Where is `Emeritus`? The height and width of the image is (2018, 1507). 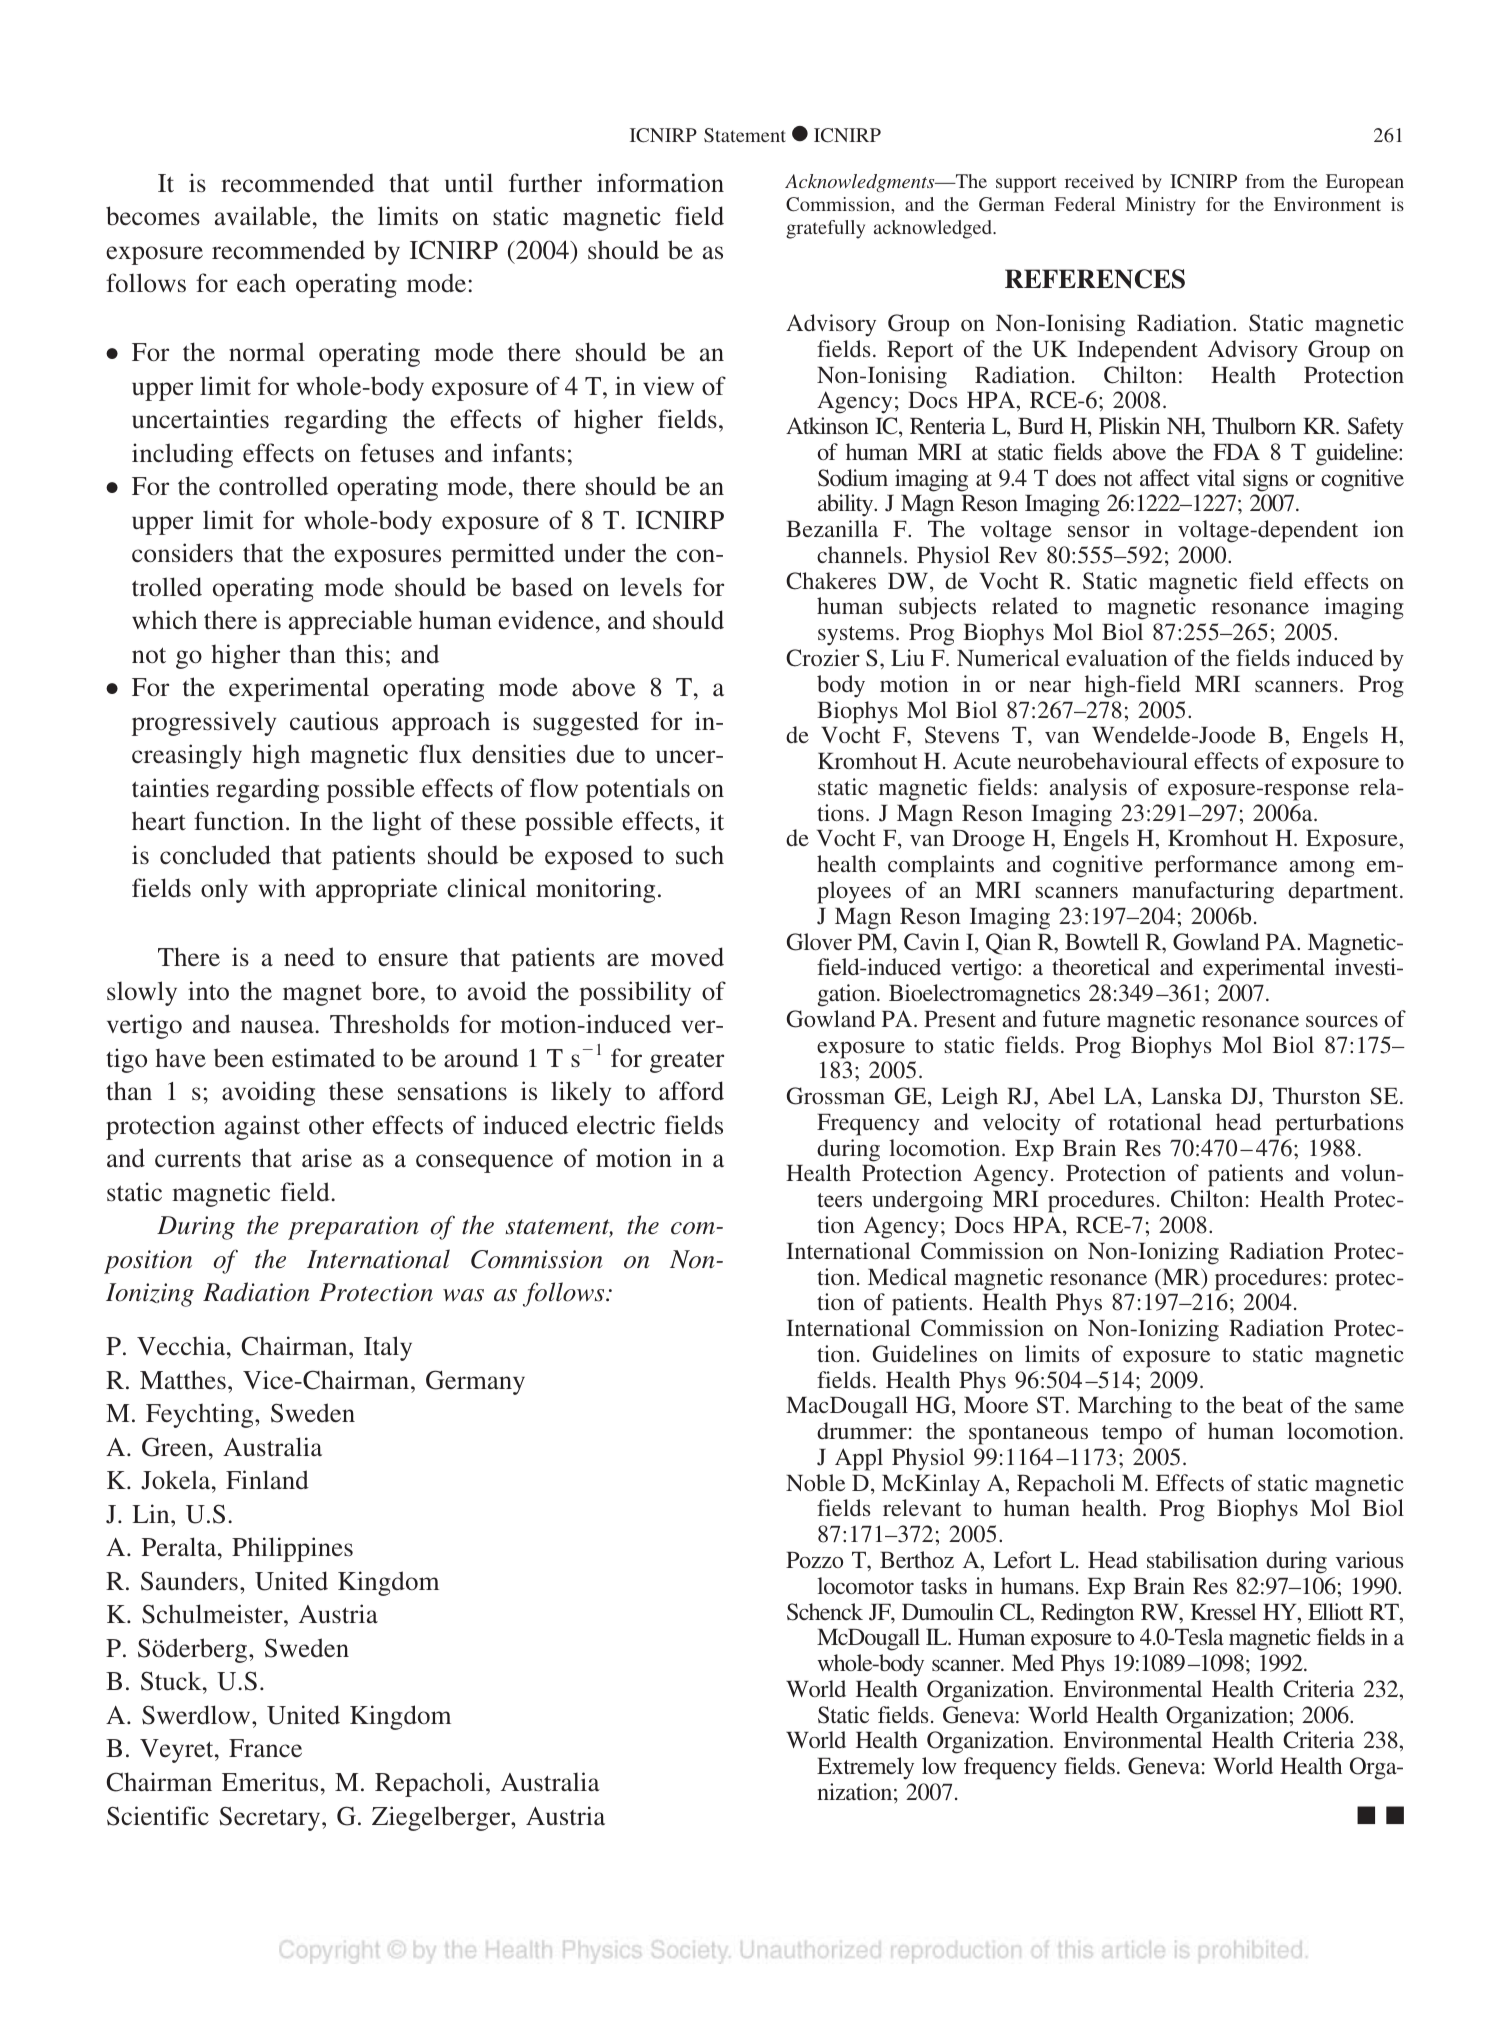 Emeritus is located at coordinates (270, 1782).
